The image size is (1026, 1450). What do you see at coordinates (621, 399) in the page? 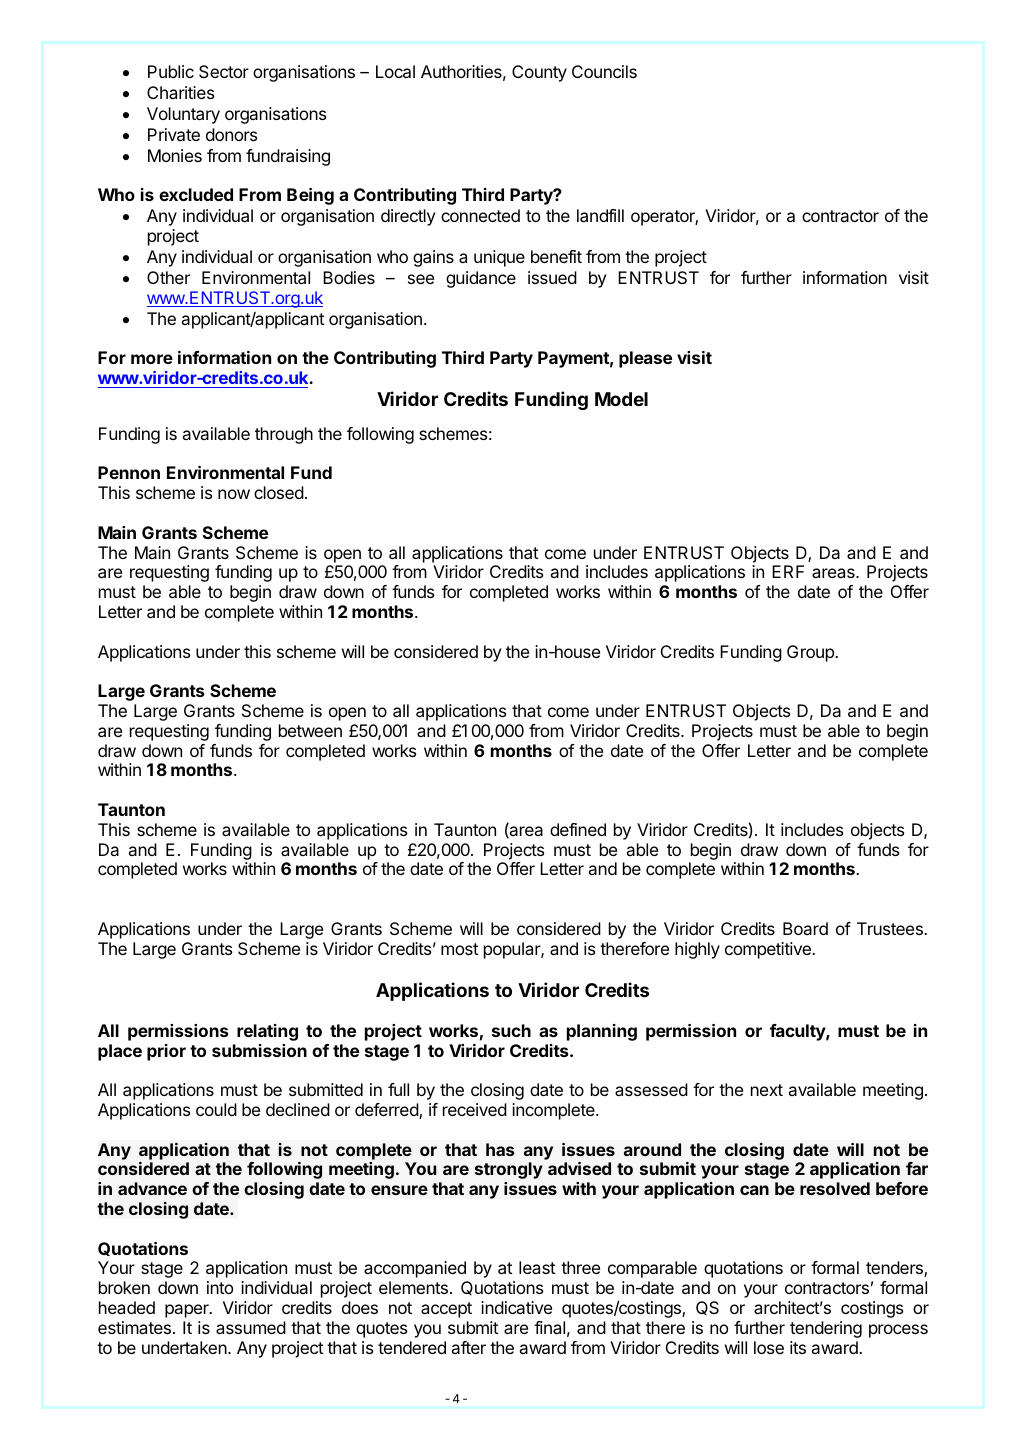
I see `Model` at bounding box center [621, 399].
